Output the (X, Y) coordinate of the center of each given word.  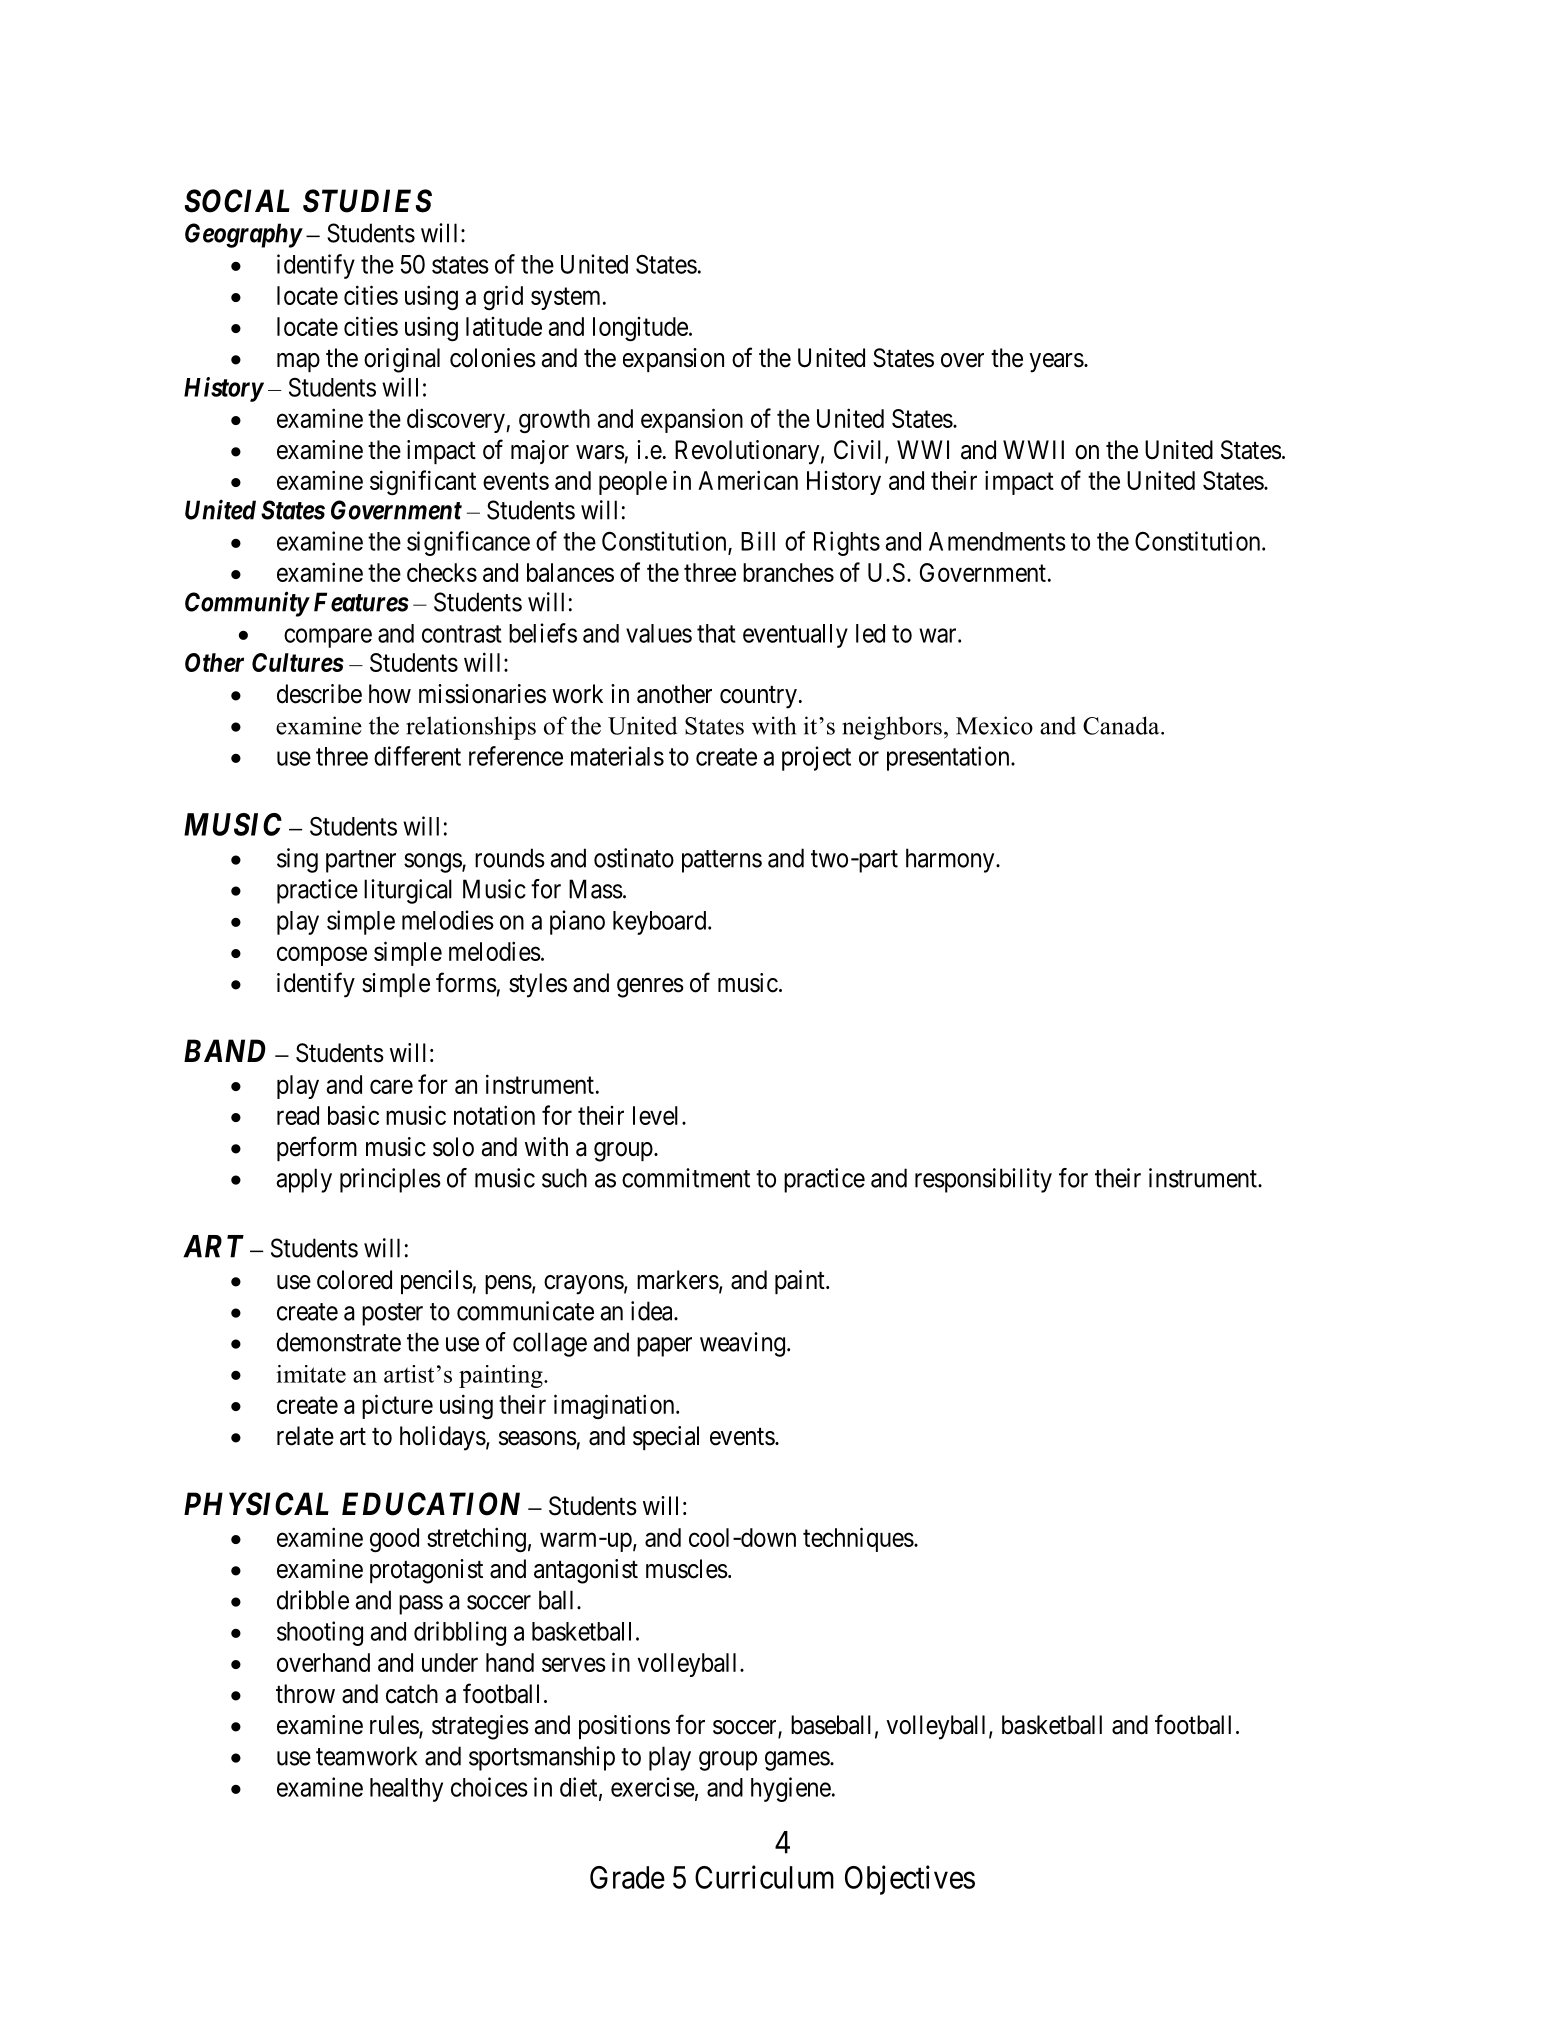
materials (617, 756)
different (417, 756)
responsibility (983, 1180)
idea (653, 1311)
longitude (640, 329)
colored (354, 1280)
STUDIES (367, 201)
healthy (406, 1790)
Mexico (994, 725)
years (1056, 363)
